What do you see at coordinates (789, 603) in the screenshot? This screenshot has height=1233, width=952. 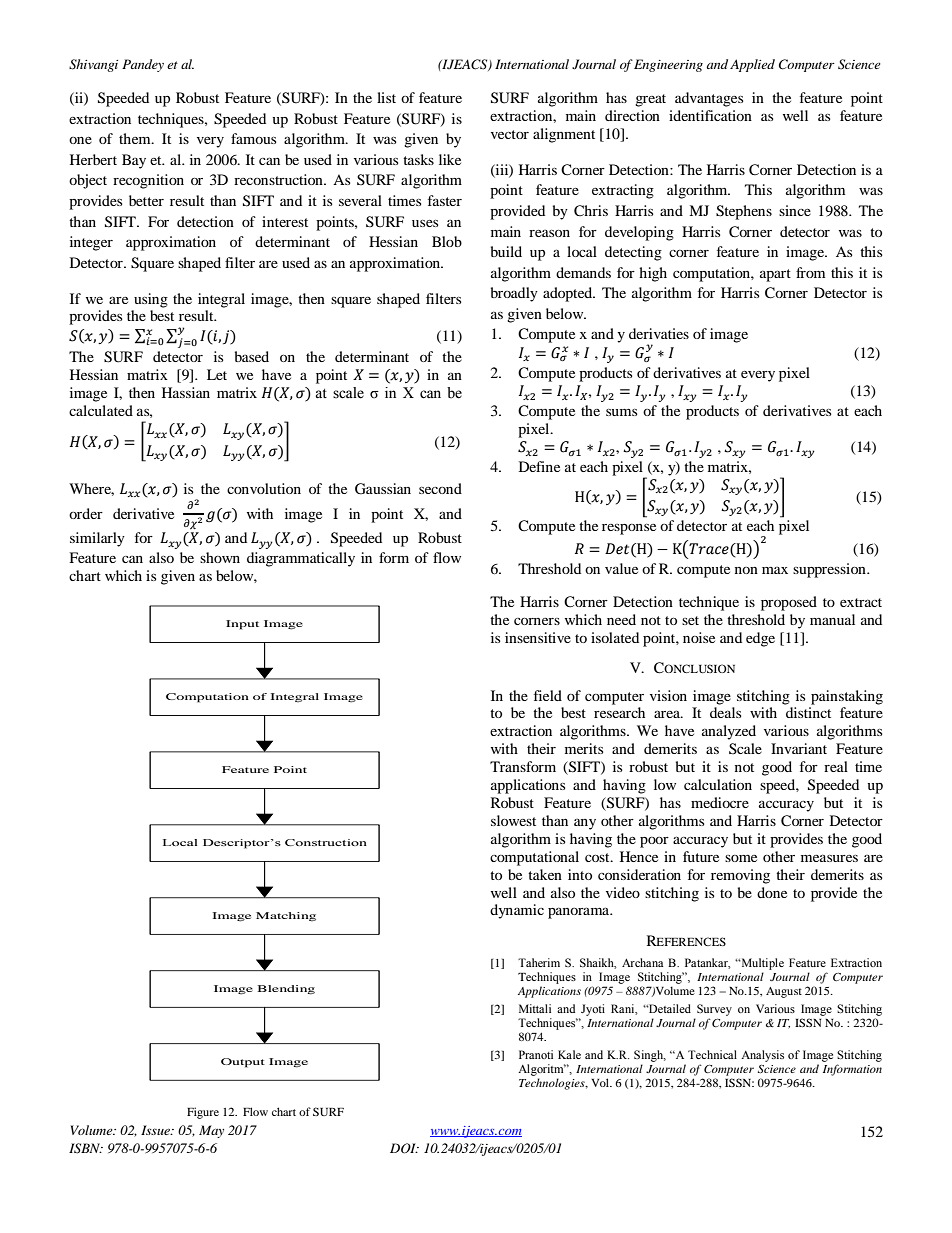 I see `proposed` at bounding box center [789, 603].
